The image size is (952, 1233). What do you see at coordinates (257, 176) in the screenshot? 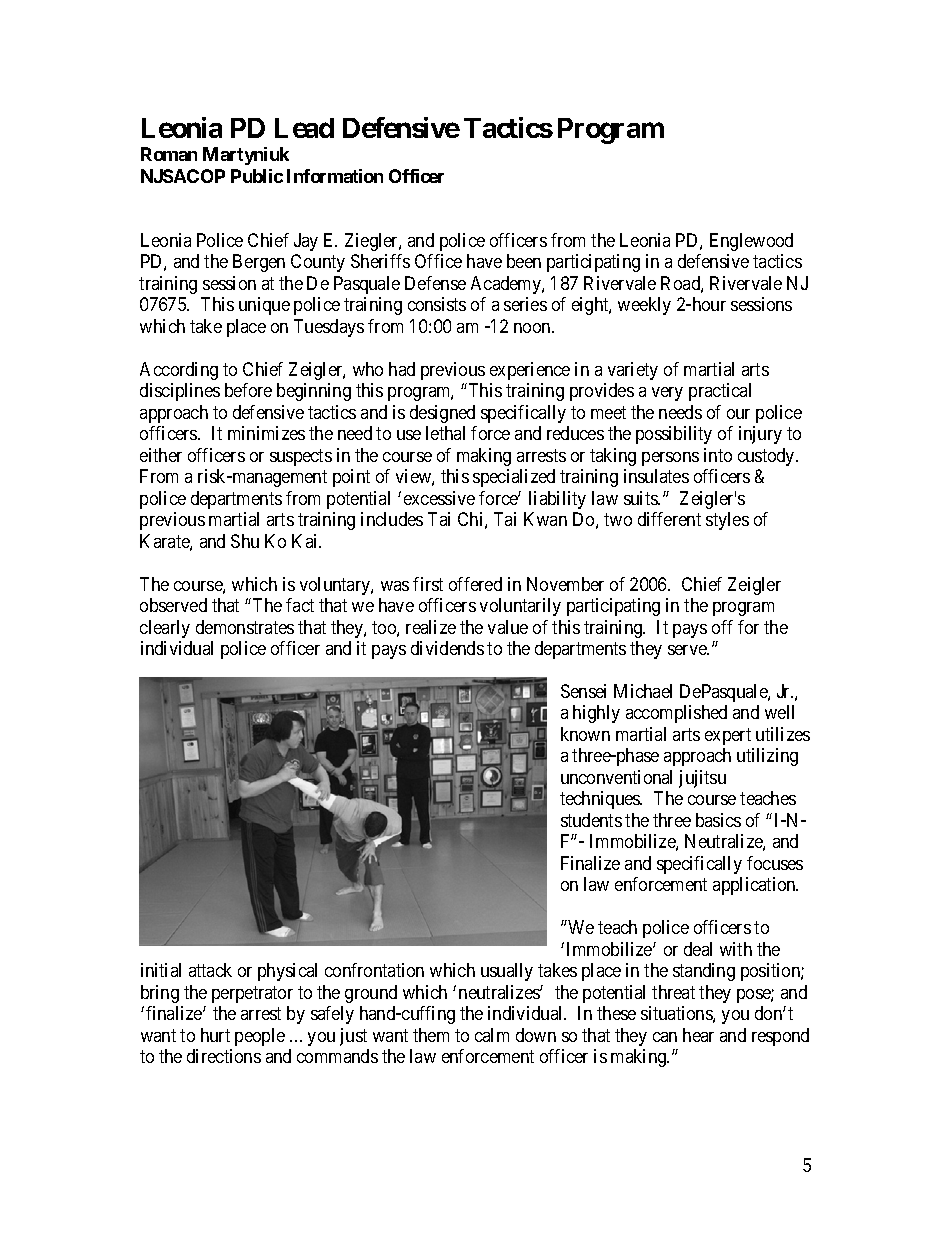
I see `Public` at bounding box center [257, 176].
